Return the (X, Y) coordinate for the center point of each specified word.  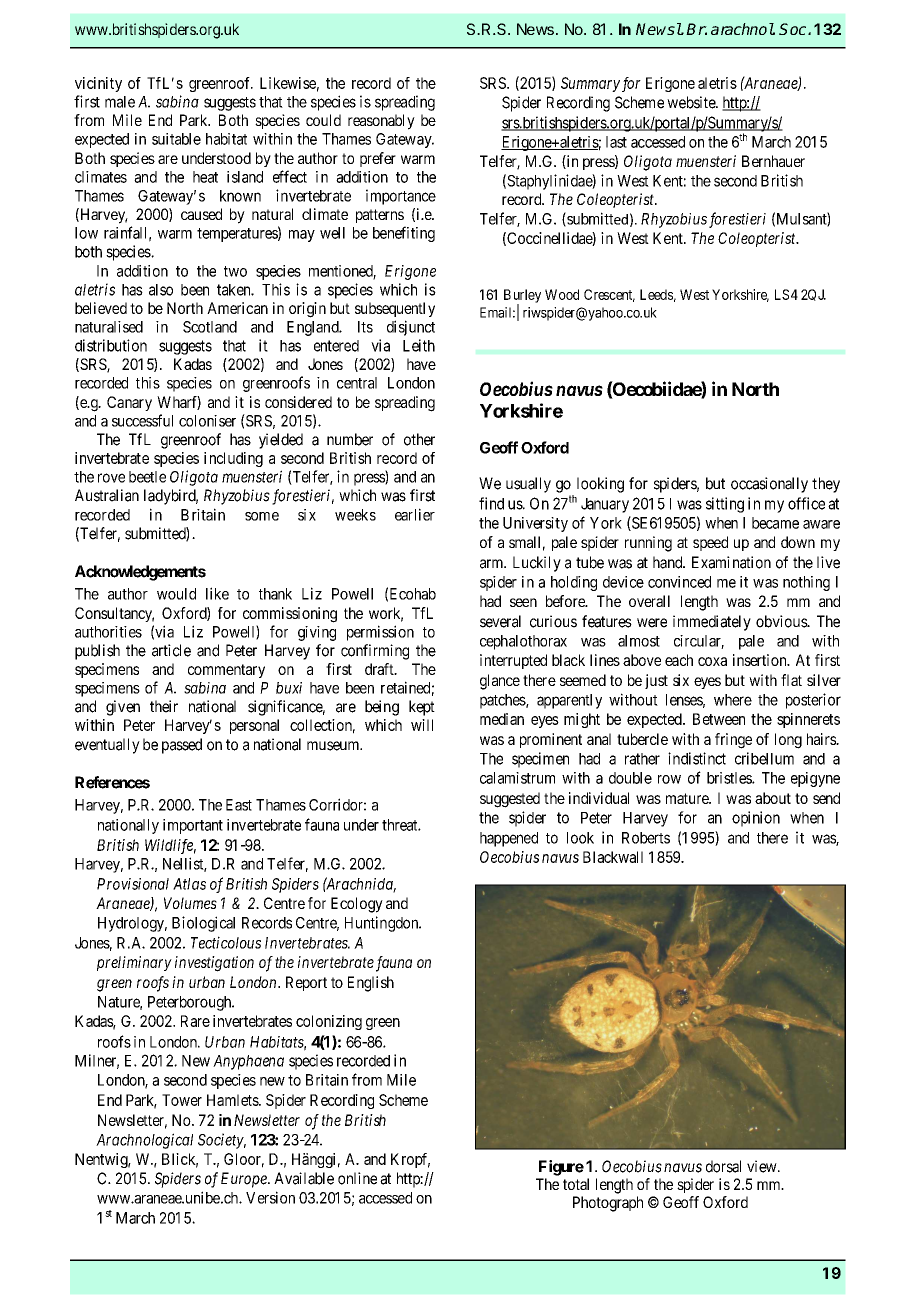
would (176, 594)
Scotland (210, 327)
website (692, 102)
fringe (733, 741)
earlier (415, 514)
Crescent (609, 295)
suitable (176, 139)
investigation (214, 964)
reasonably (381, 122)
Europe (245, 1180)
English (371, 984)
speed (710, 543)
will (422, 725)
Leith (419, 345)
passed (182, 746)
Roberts (646, 838)
